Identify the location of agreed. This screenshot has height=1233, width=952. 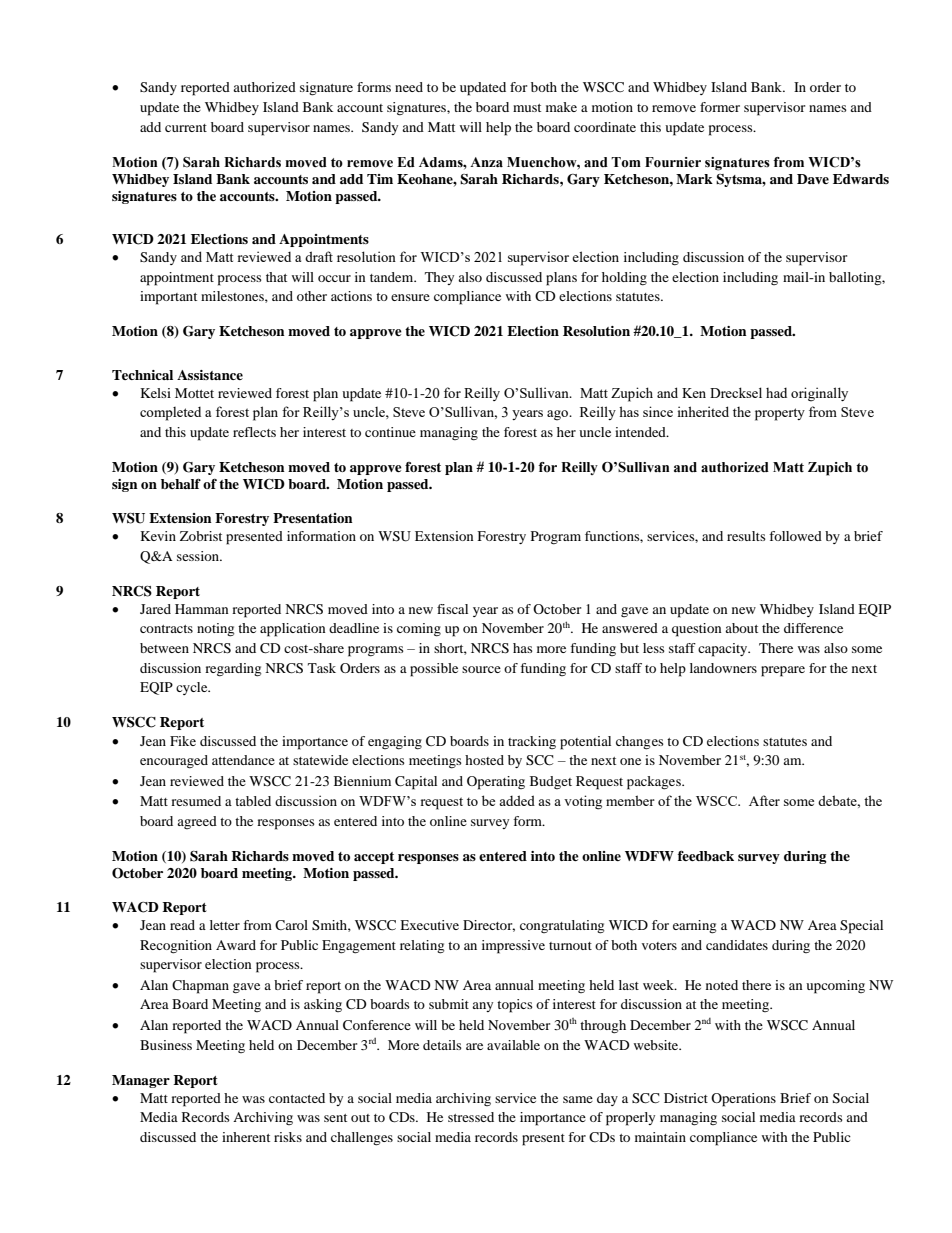
(197, 822).
